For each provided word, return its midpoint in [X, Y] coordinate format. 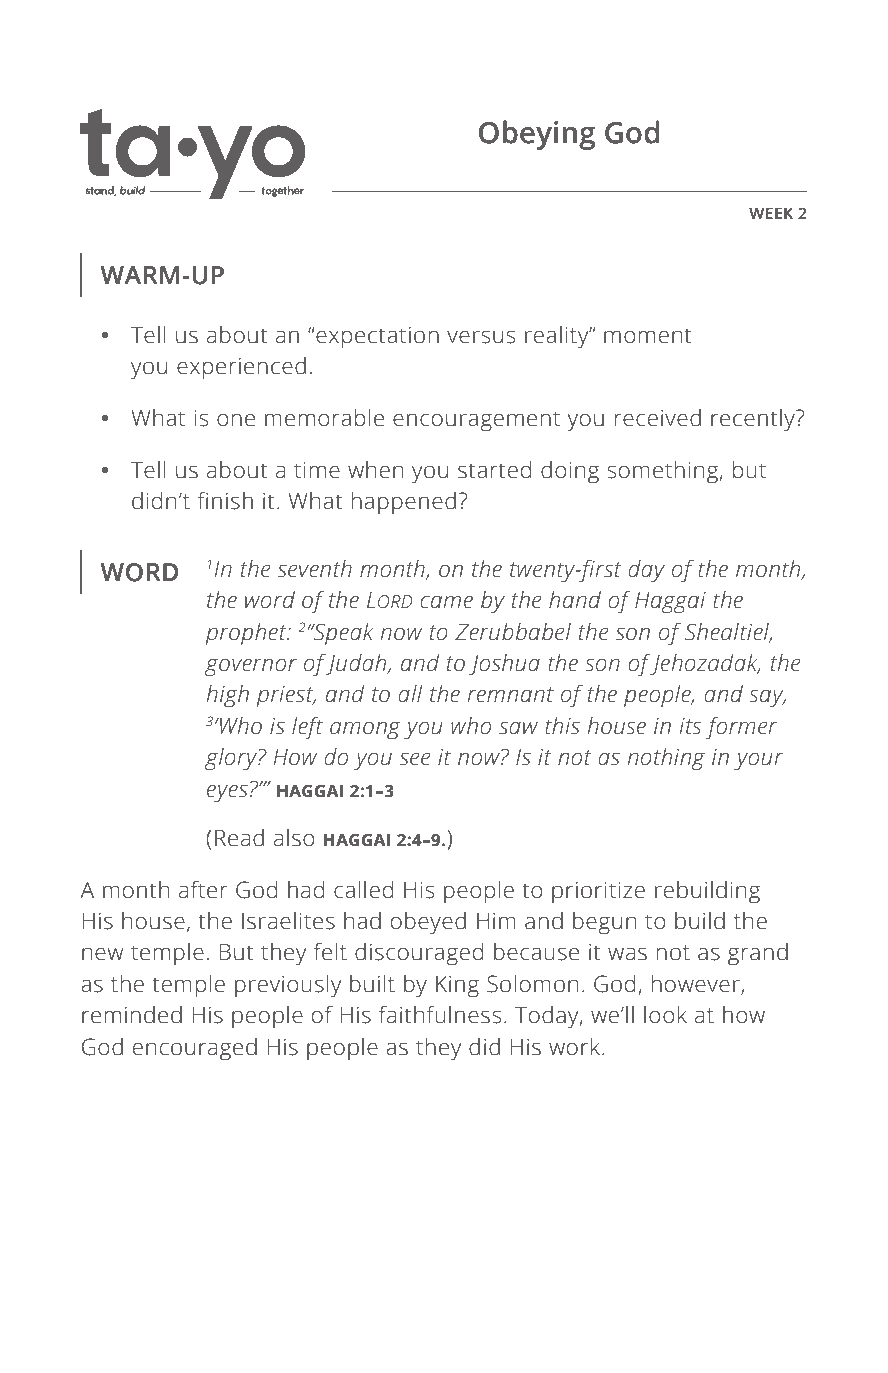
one [236, 420]
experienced [241, 368]
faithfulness [440, 1015]
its [690, 726]
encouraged [195, 1049]
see [415, 759]
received [658, 418]
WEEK [771, 213]
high [228, 696]
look [665, 1015]
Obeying [537, 135]
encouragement [476, 421]
